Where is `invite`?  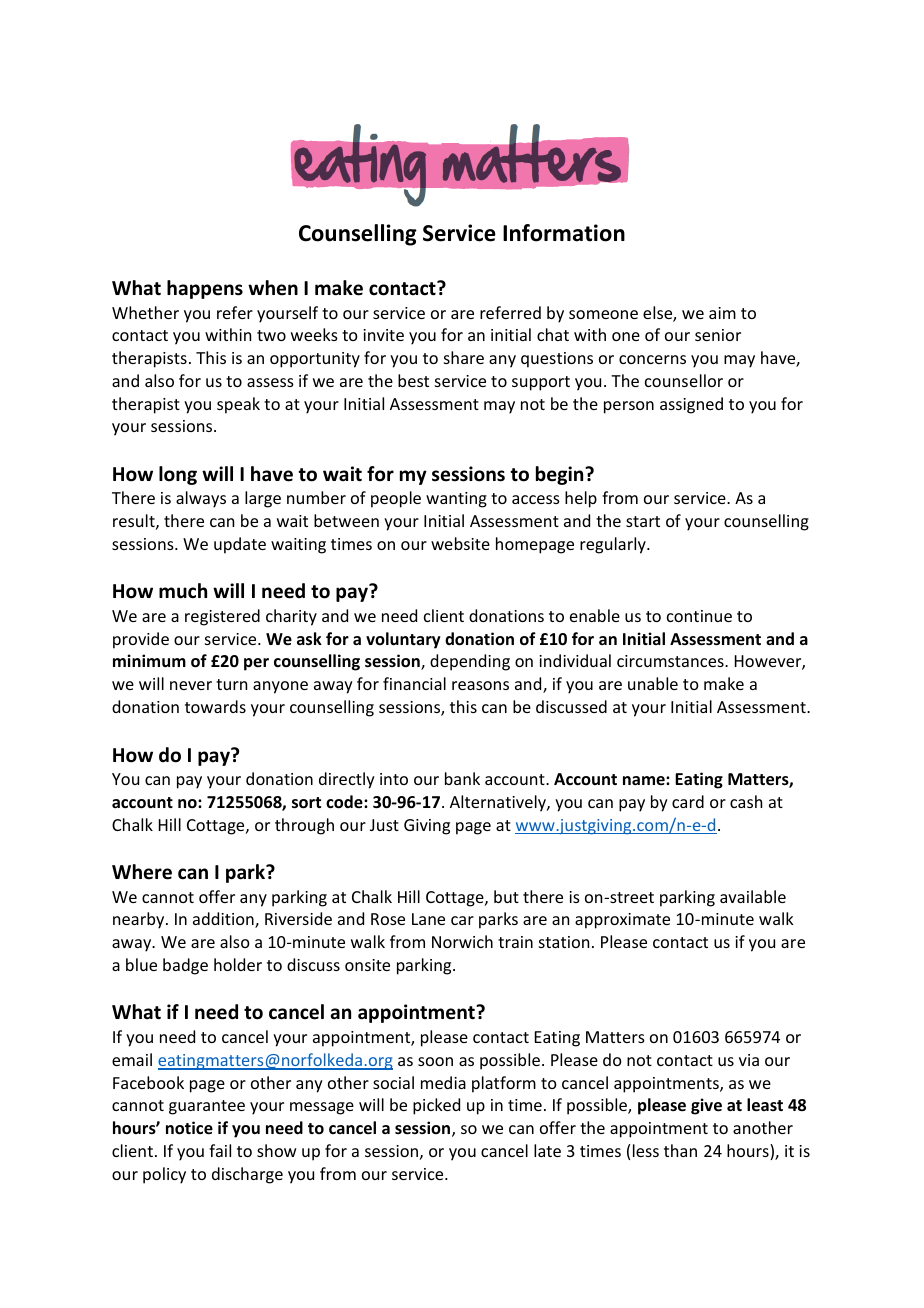
invite is located at coordinates (383, 335).
